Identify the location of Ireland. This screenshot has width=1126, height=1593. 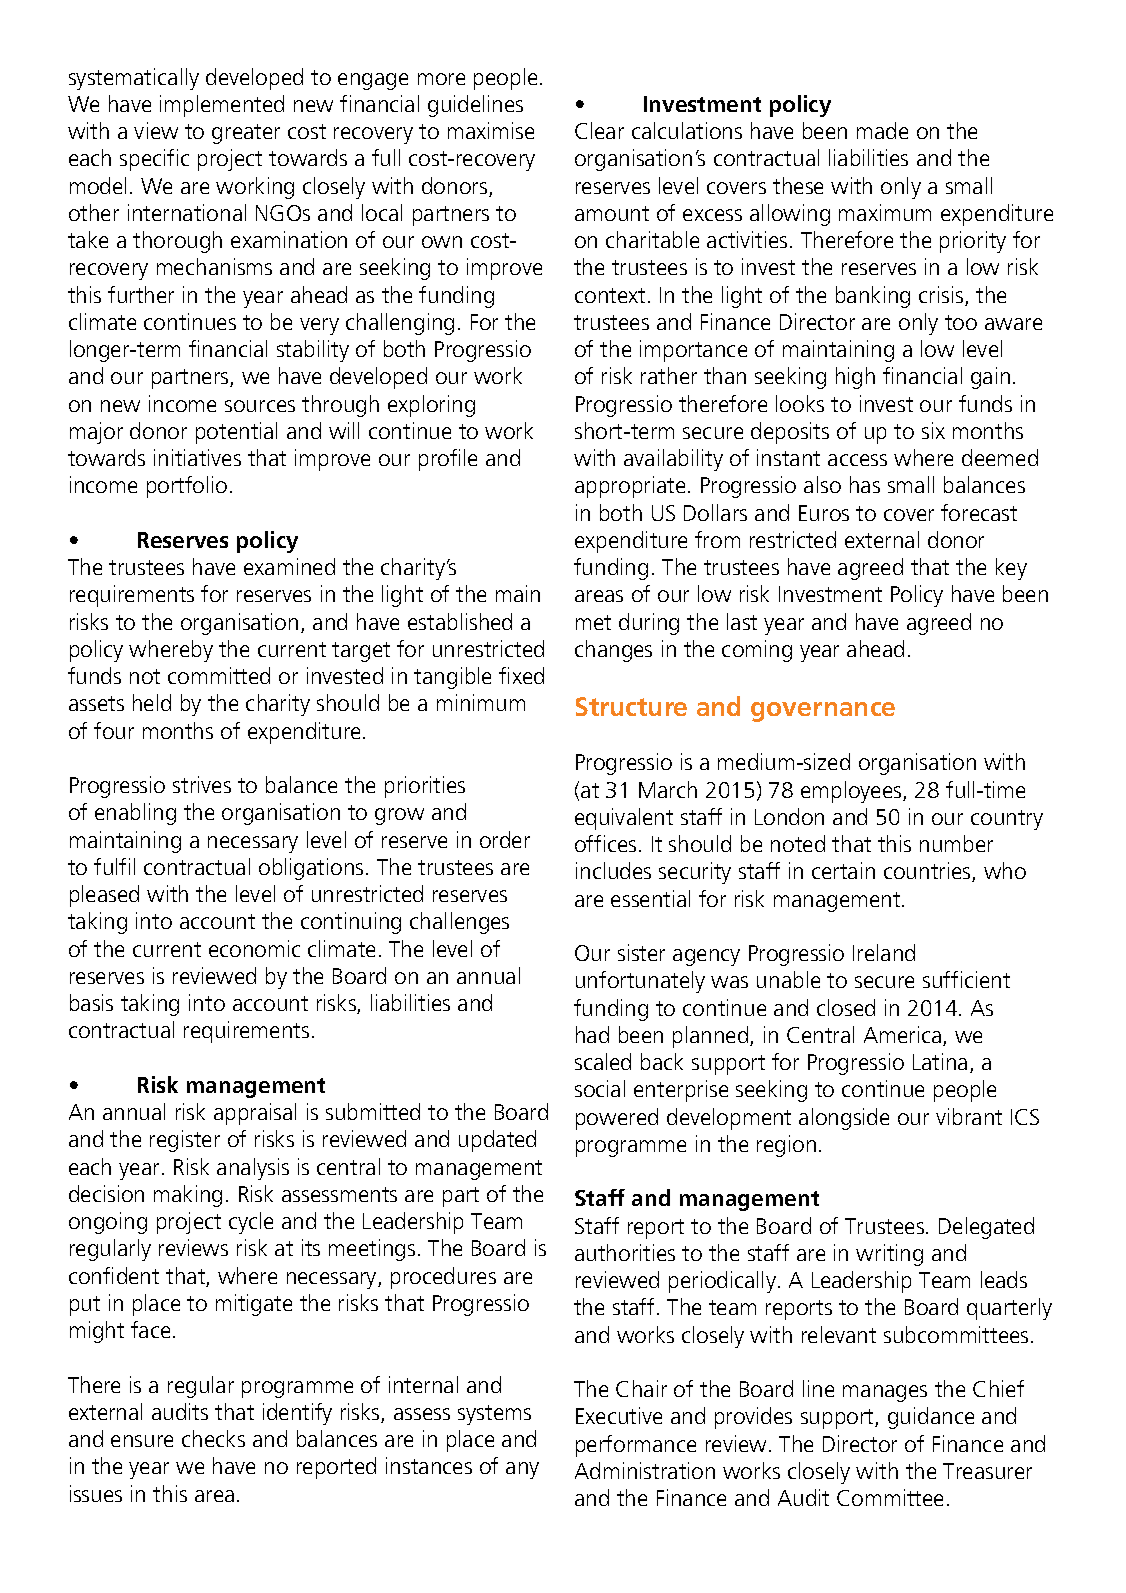
(884, 952).
